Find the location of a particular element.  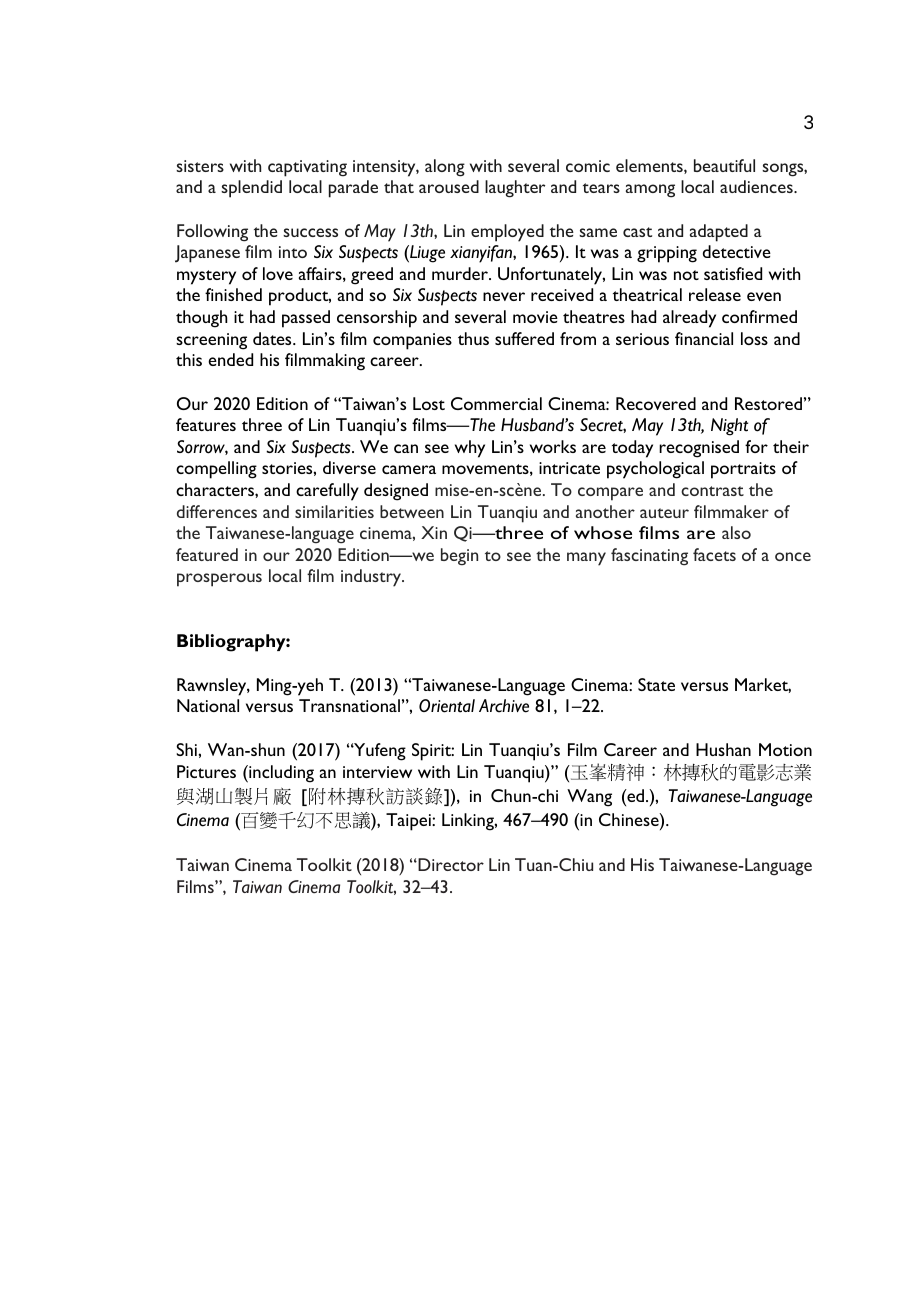

Pictures is located at coordinates (206, 771).
